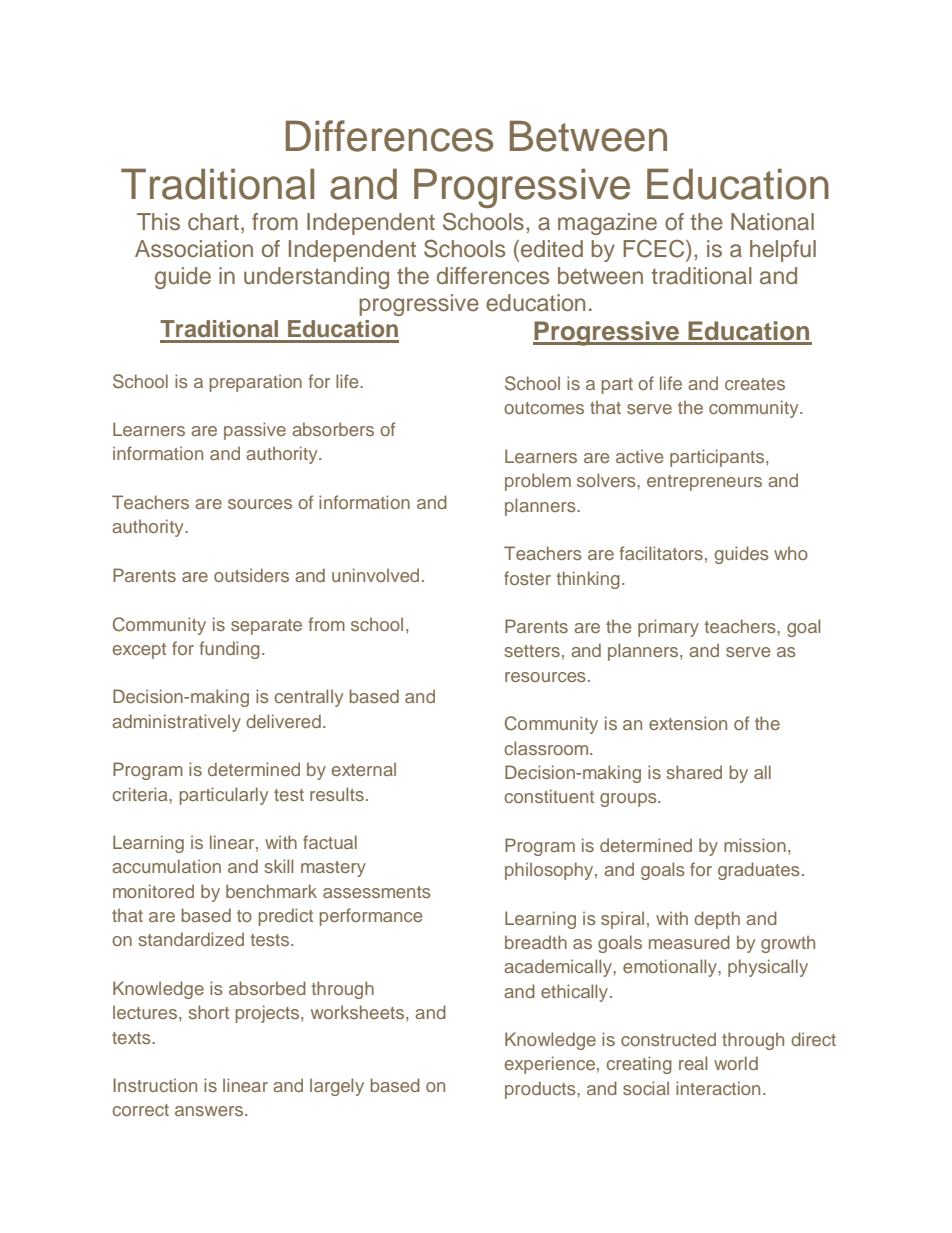  What do you see at coordinates (191, 939) in the screenshot?
I see `standardized` at bounding box center [191, 939].
